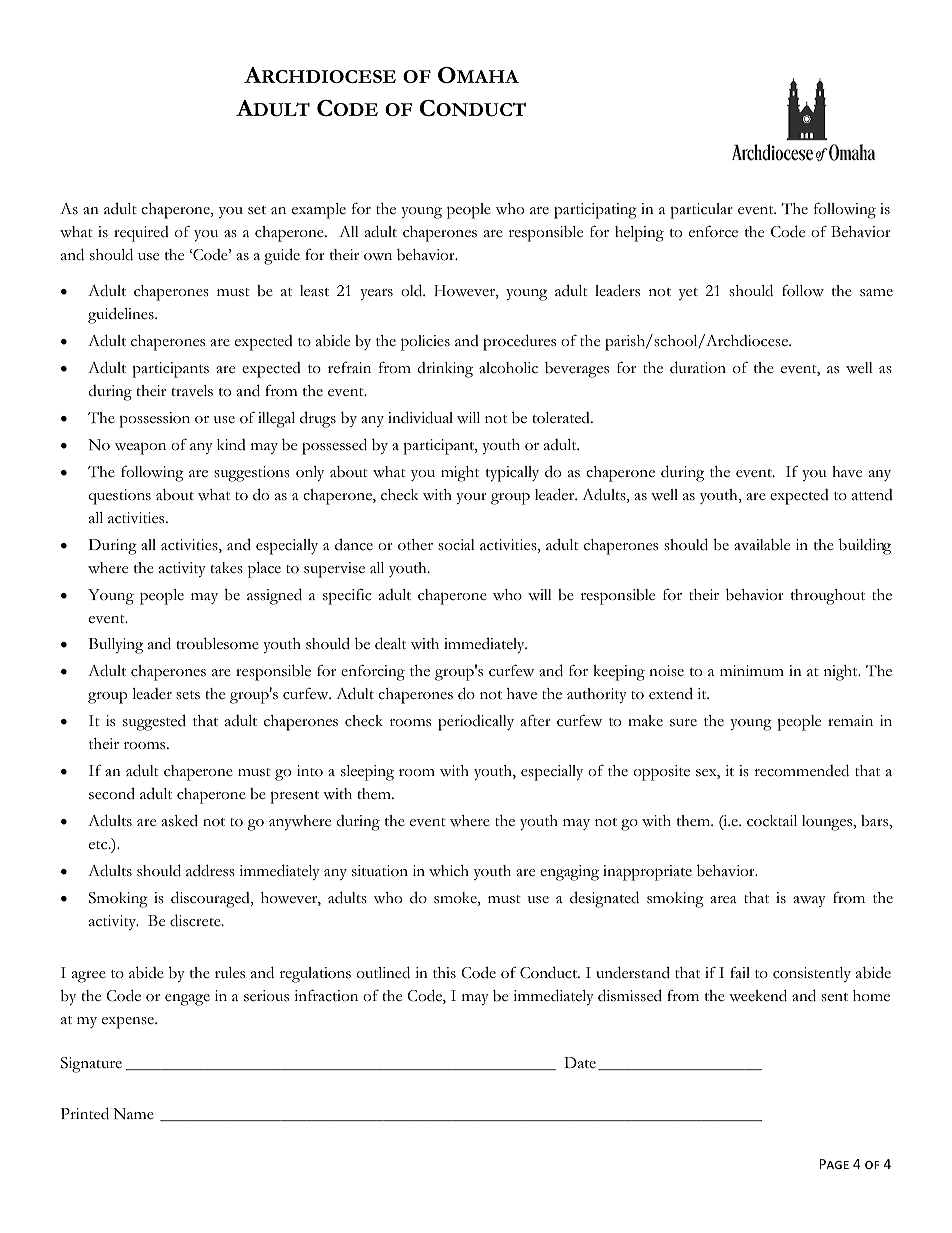 Image resolution: width=952 pixels, height=1233 pixels. I want to click on minimum, so click(752, 670).
